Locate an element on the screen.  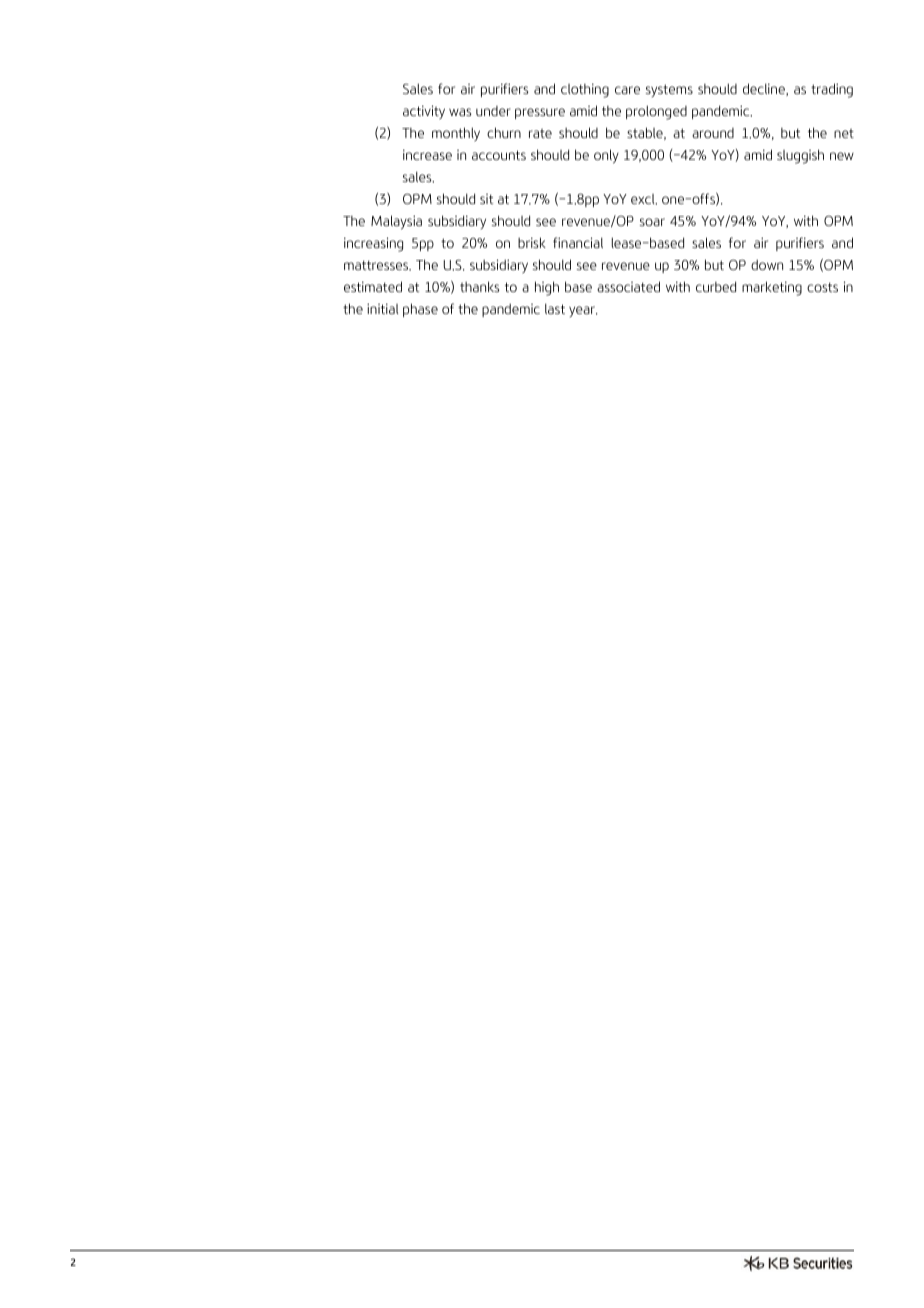
sit is located at coordinates (486, 199).
